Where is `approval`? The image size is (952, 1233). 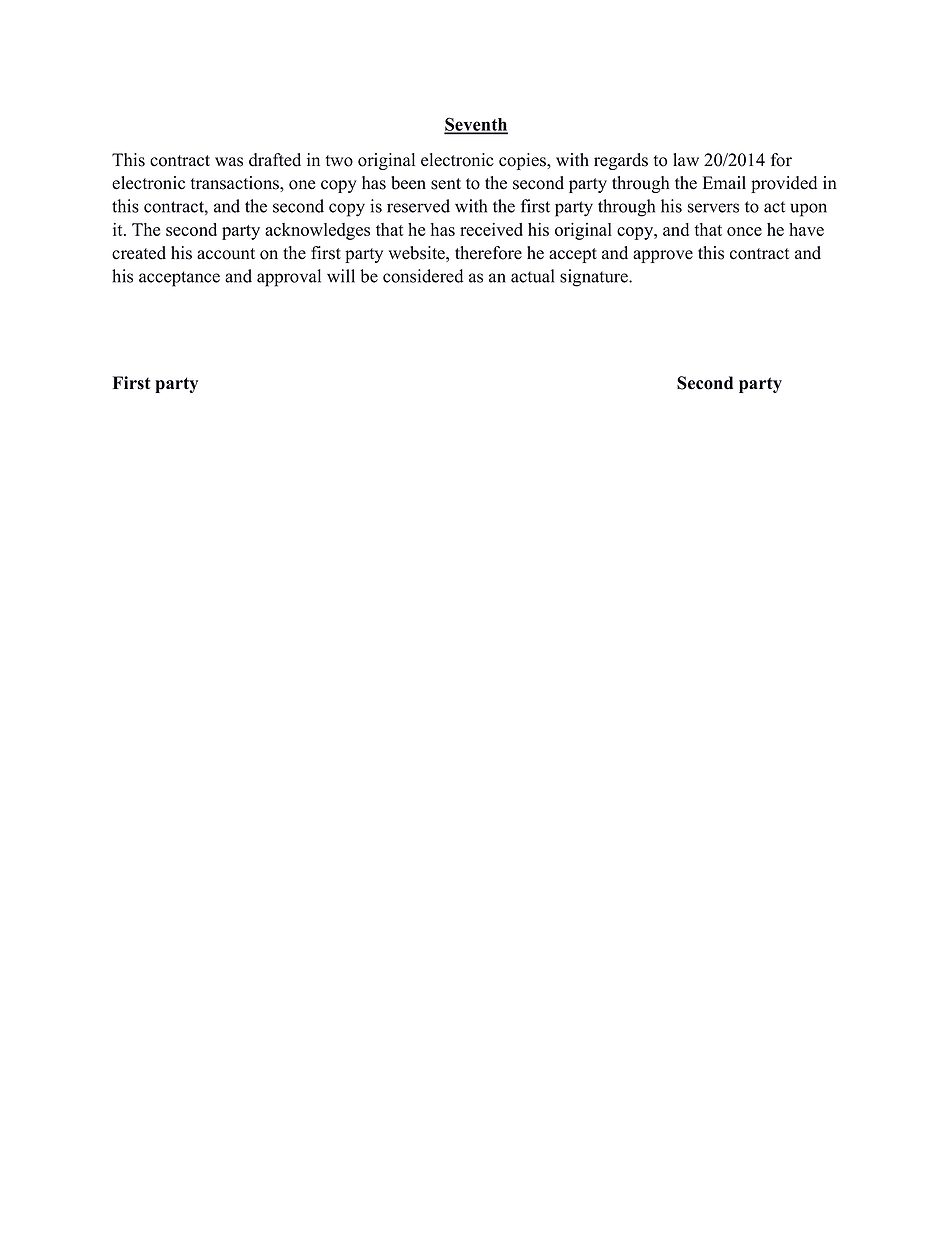 approval is located at coordinates (289, 278).
